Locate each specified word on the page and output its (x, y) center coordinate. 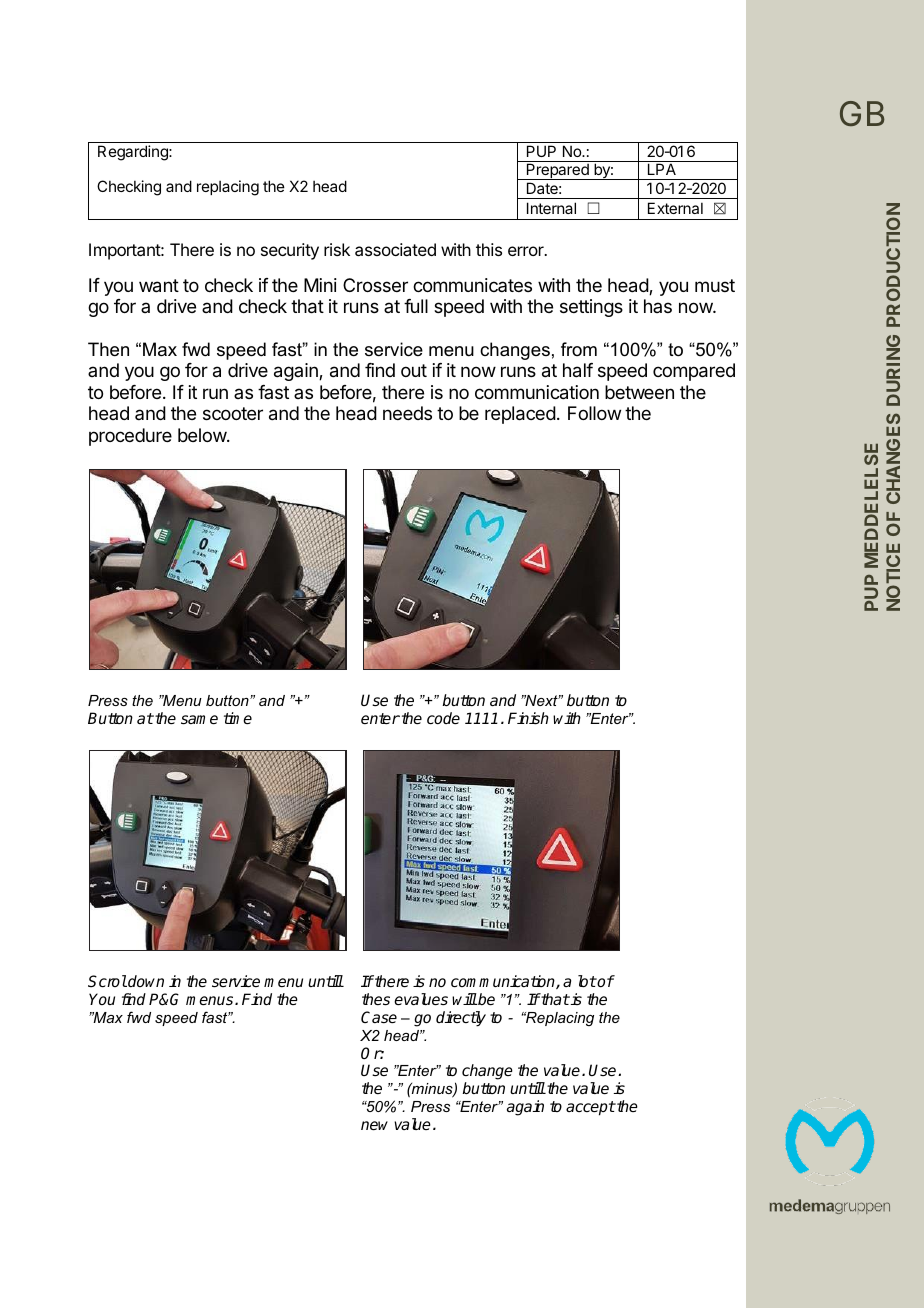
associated (395, 249)
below (203, 435)
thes (376, 999)
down (145, 981)
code (443, 718)
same (199, 720)
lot (587, 981)
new (374, 1125)
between (639, 392)
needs (407, 413)
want (159, 286)
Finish (528, 718)
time (238, 718)
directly (461, 1019)
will (464, 999)
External (675, 208)
